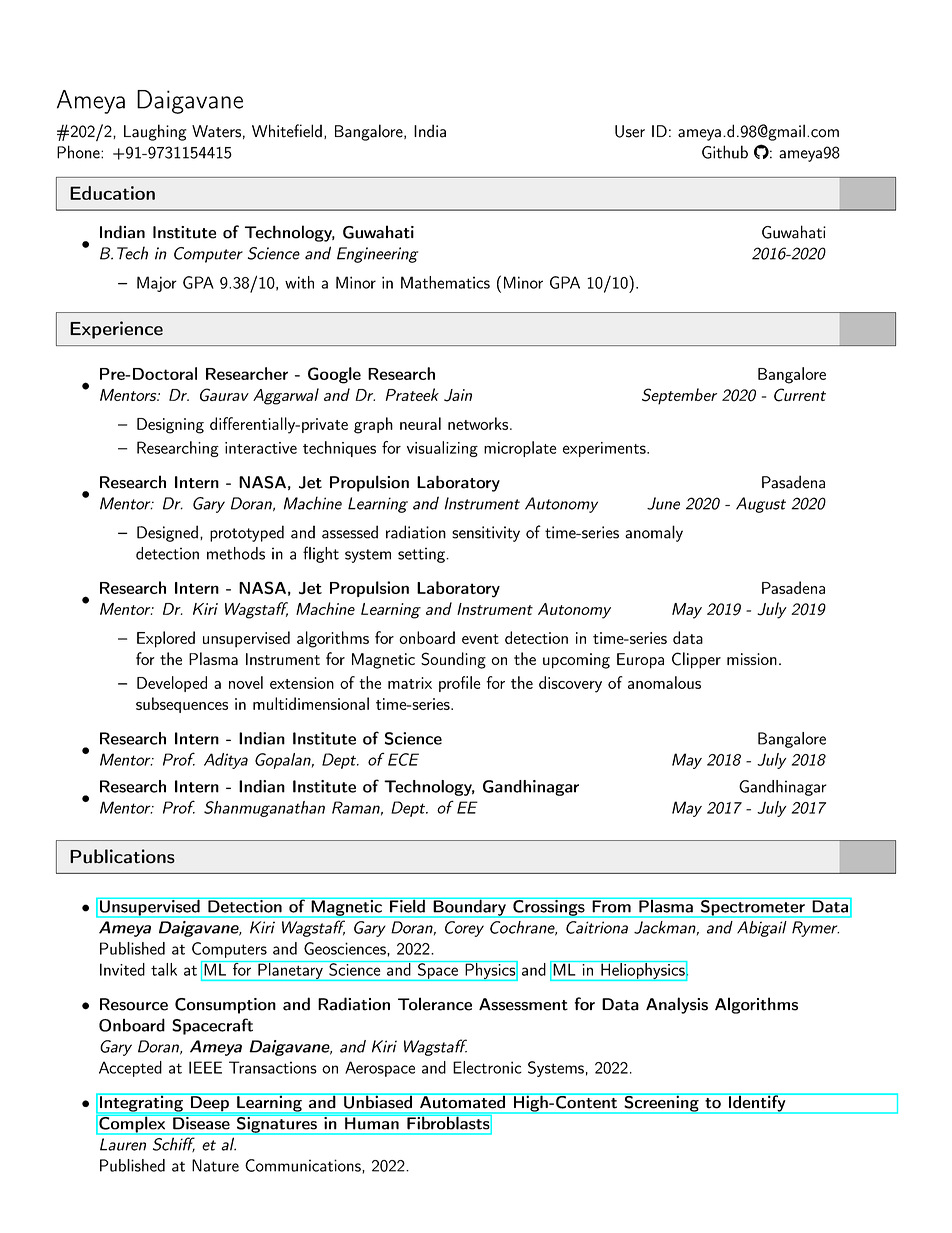  Describe the element at coordinates (377, 255) in the image. I see `Engineering` at that location.
